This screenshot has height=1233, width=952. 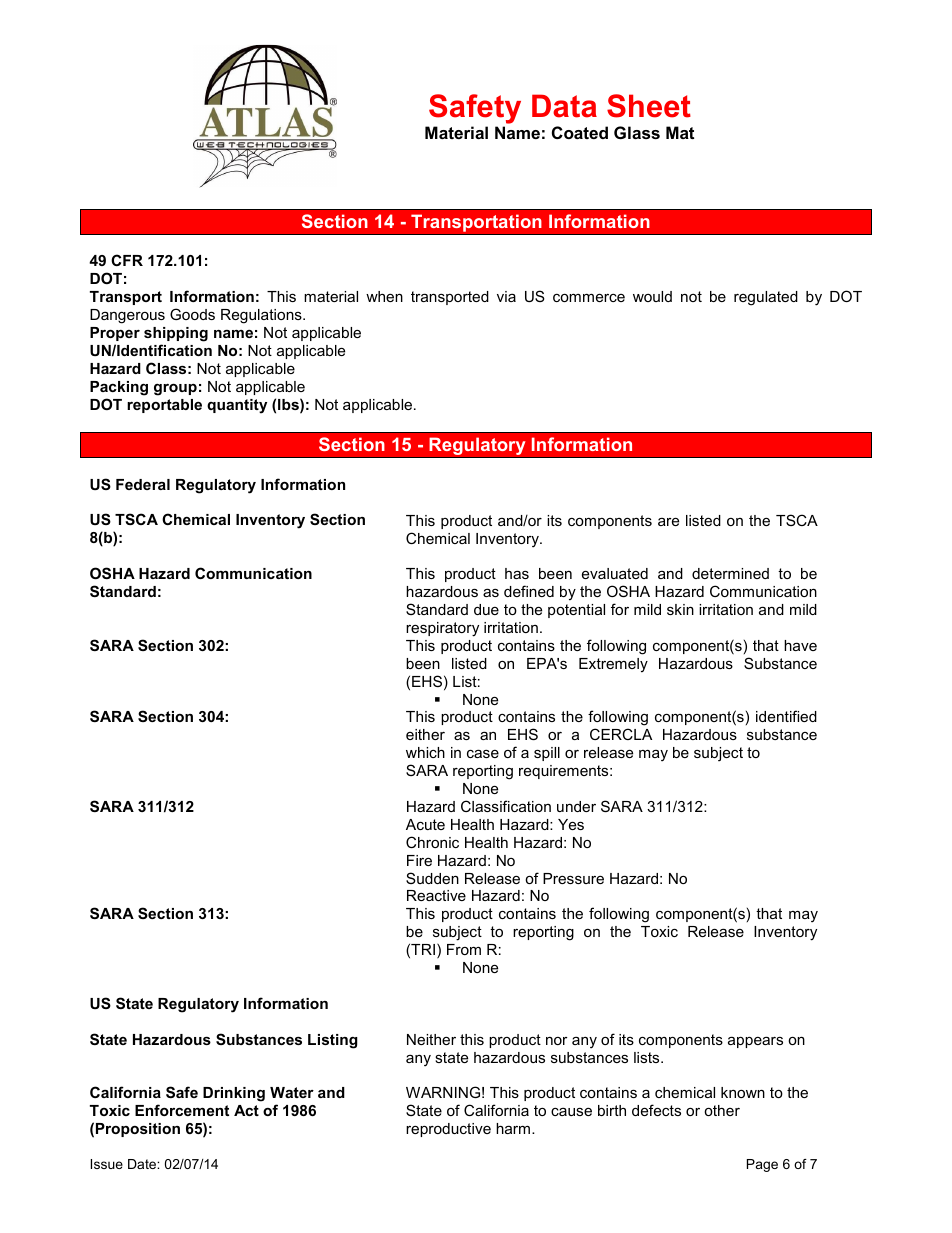 What do you see at coordinates (127, 260) in the screenshot?
I see `CFR` at bounding box center [127, 260].
